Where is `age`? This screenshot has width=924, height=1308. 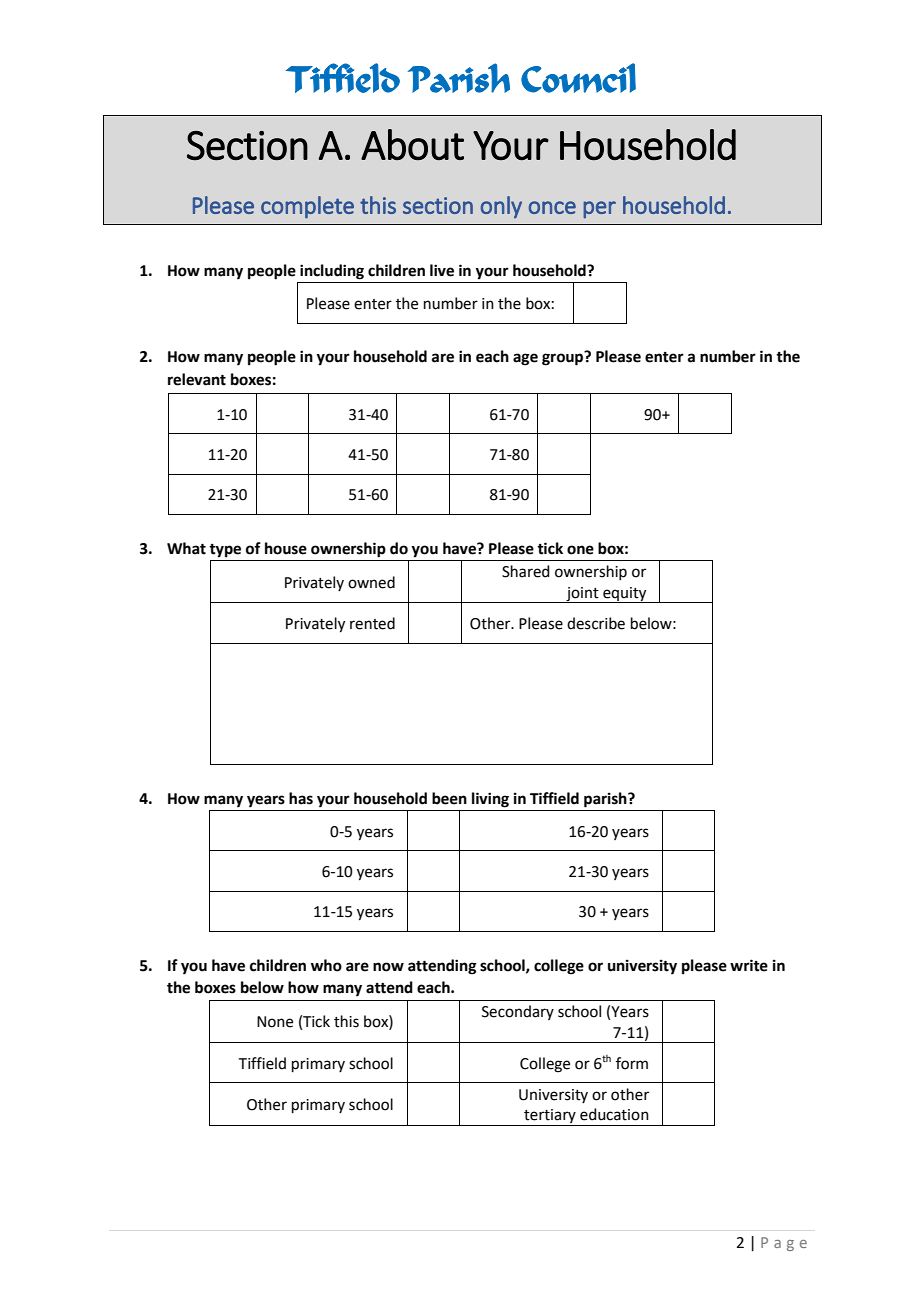
age is located at coordinates (525, 359).
